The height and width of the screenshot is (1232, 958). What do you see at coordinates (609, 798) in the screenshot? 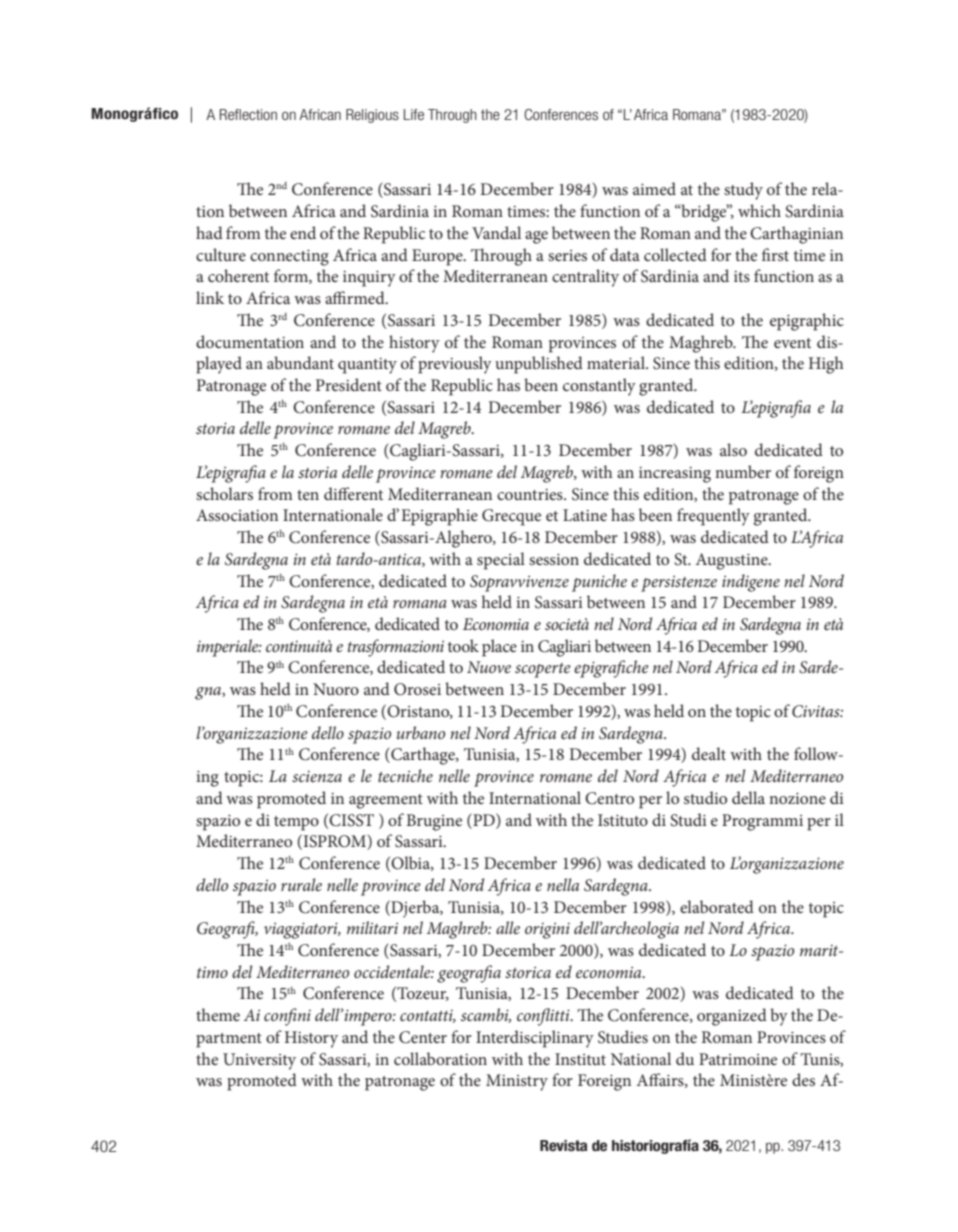
I see `Centro` at bounding box center [609, 798].
